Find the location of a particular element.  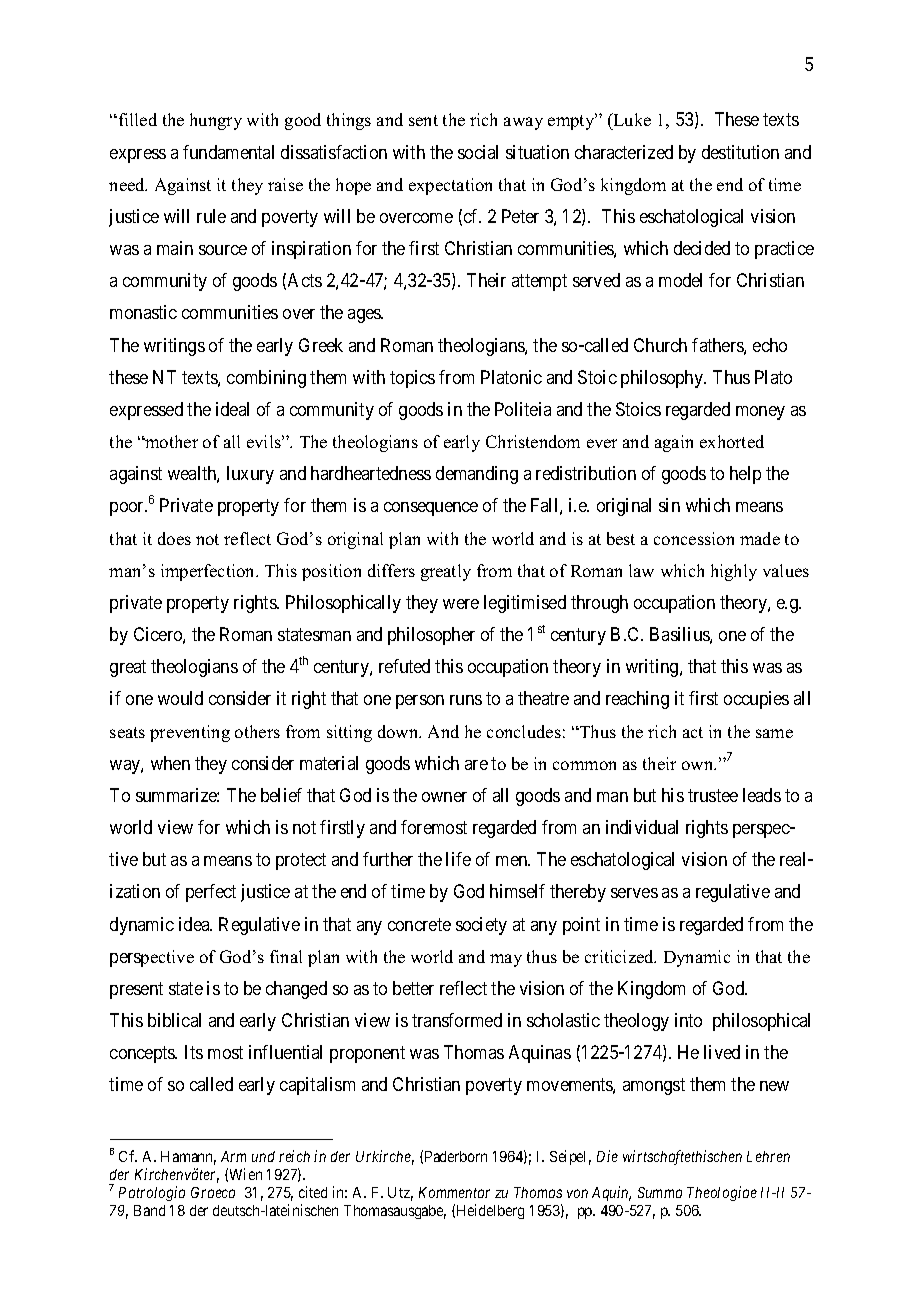

demanding is located at coordinates (477, 475).
